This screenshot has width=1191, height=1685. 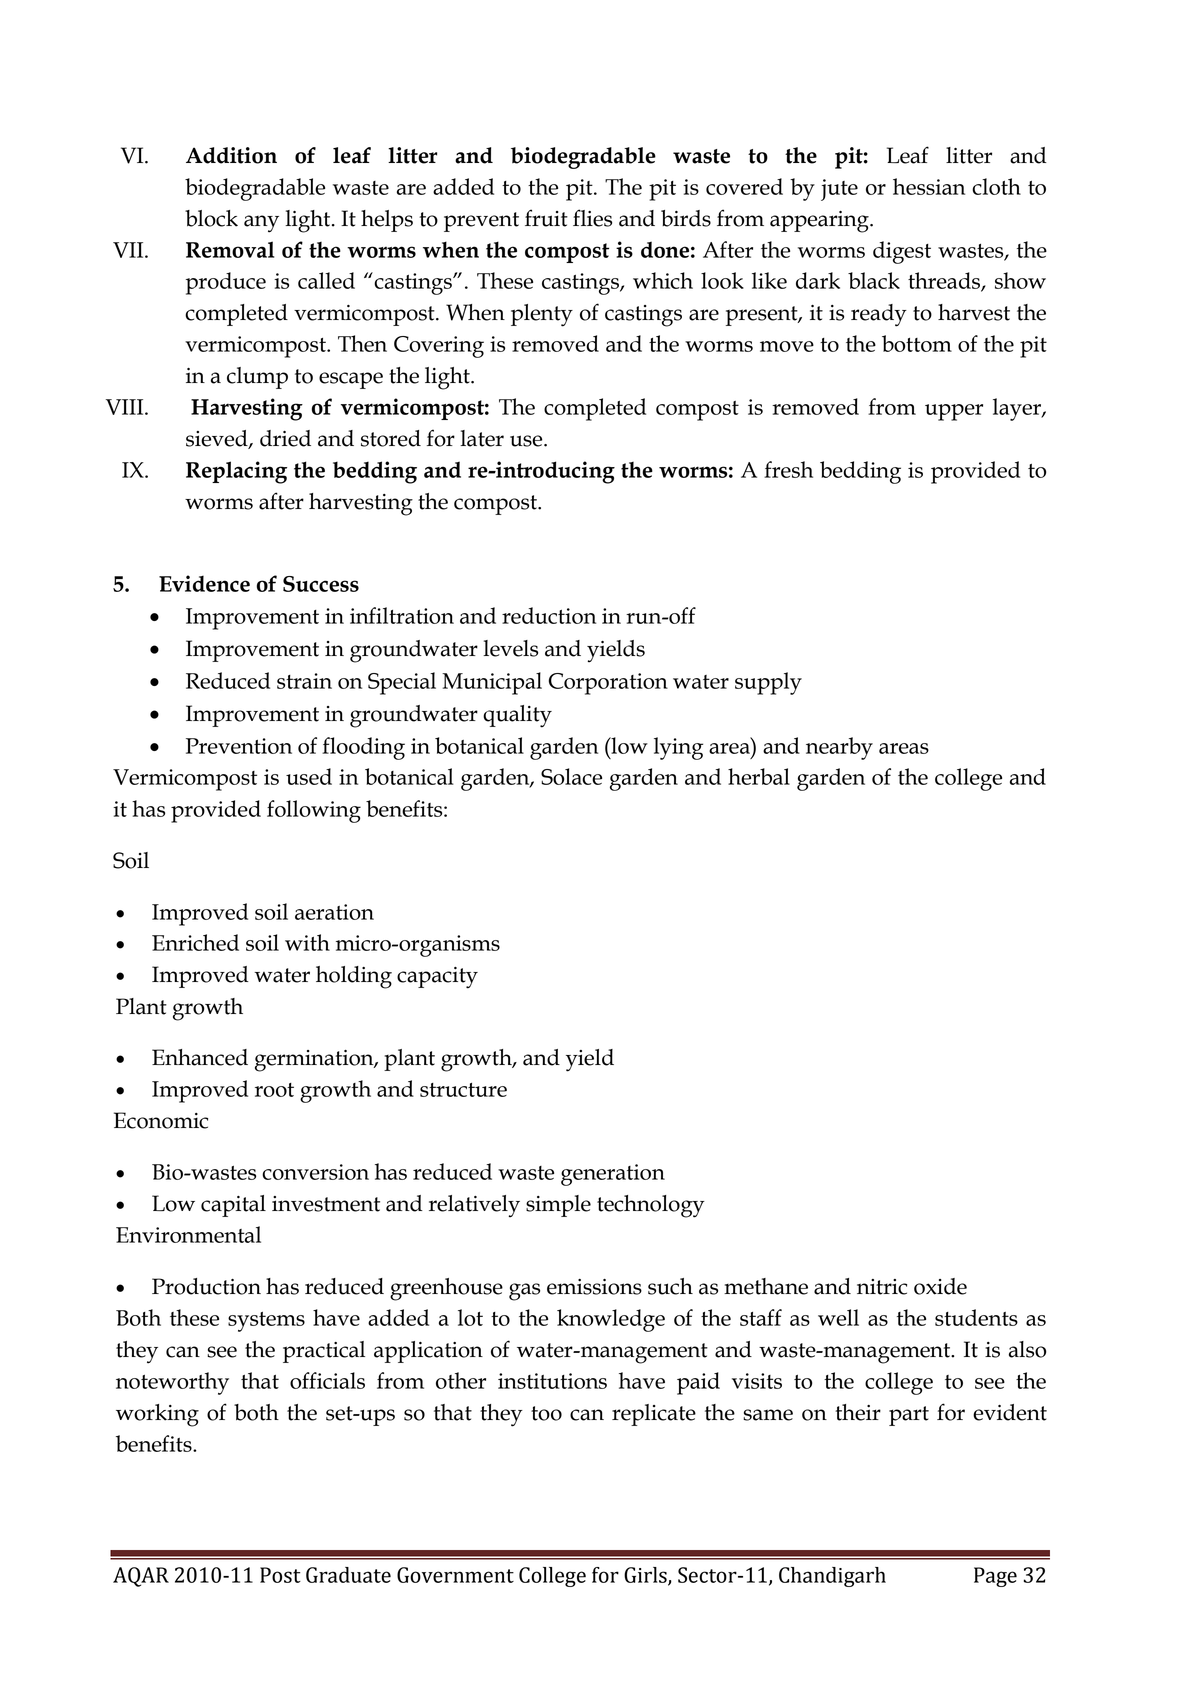 I want to click on root, so click(x=274, y=1090).
